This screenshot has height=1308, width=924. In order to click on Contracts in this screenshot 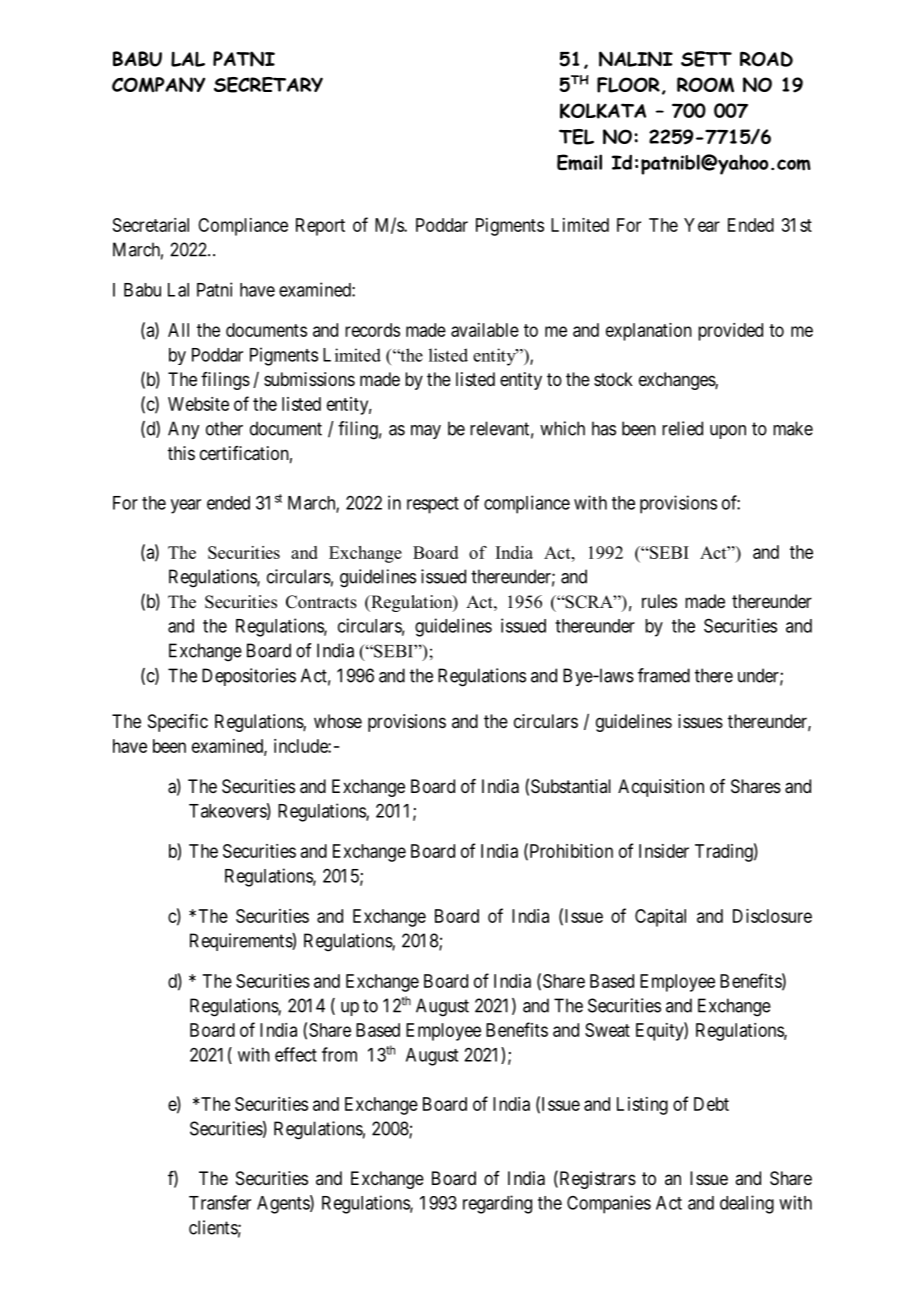, I will do `click(321, 602)`.
